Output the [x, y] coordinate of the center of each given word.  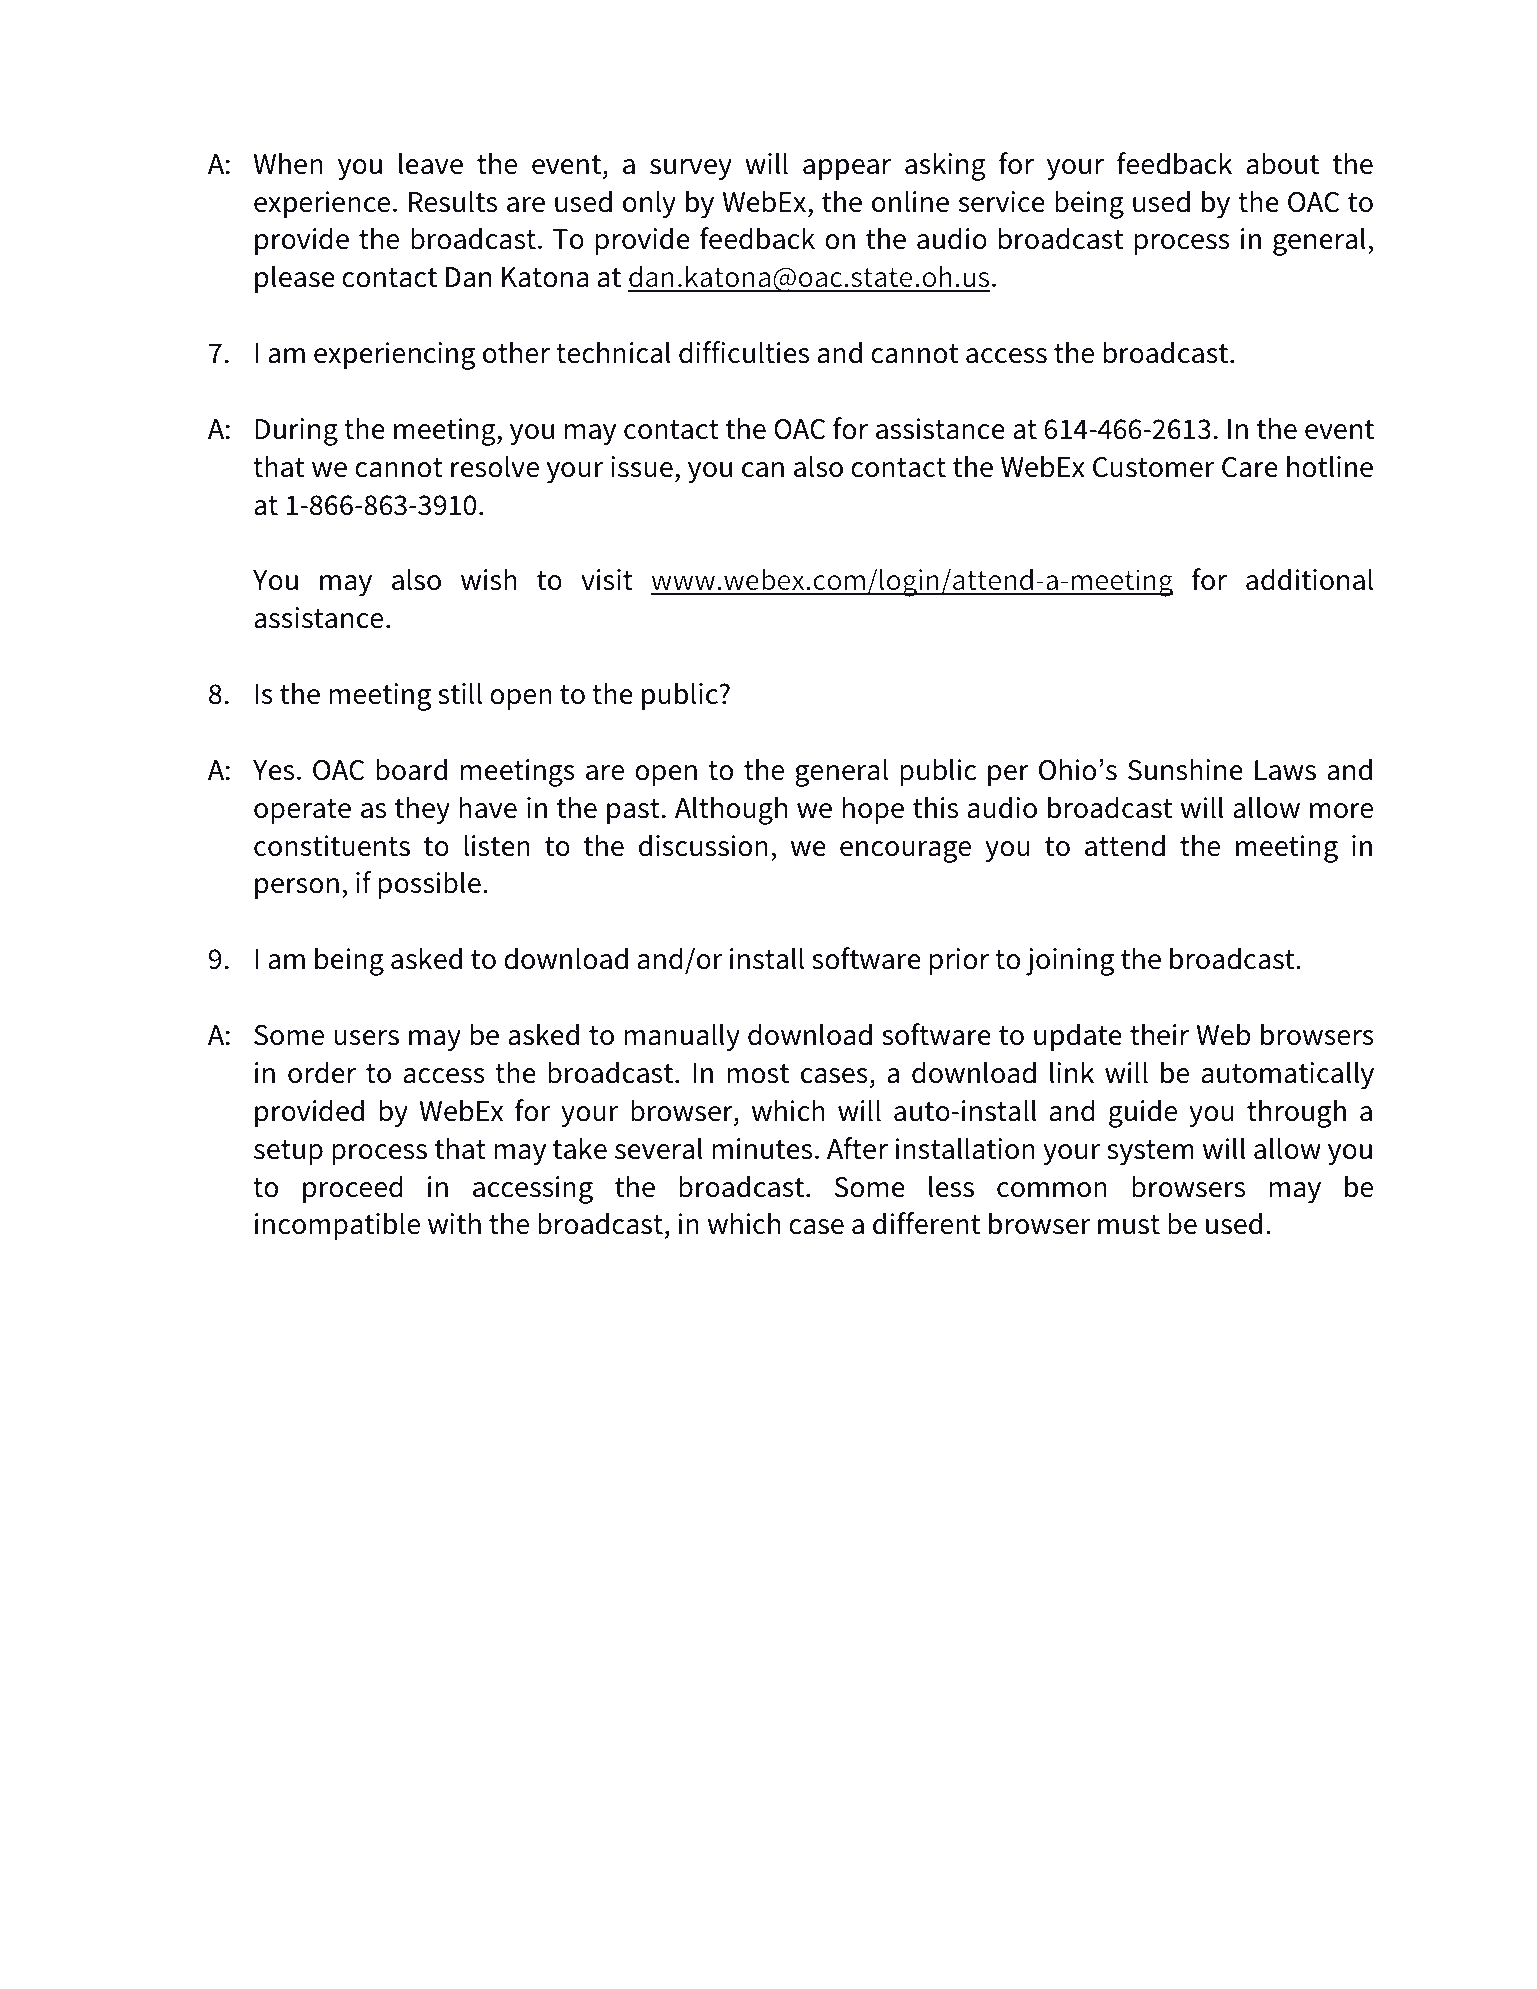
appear [847, 169]
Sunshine [1185, 769]
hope [873, 810]
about [1283, 163]
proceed [353, 1189]
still [460, 693]
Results [453, 201]
